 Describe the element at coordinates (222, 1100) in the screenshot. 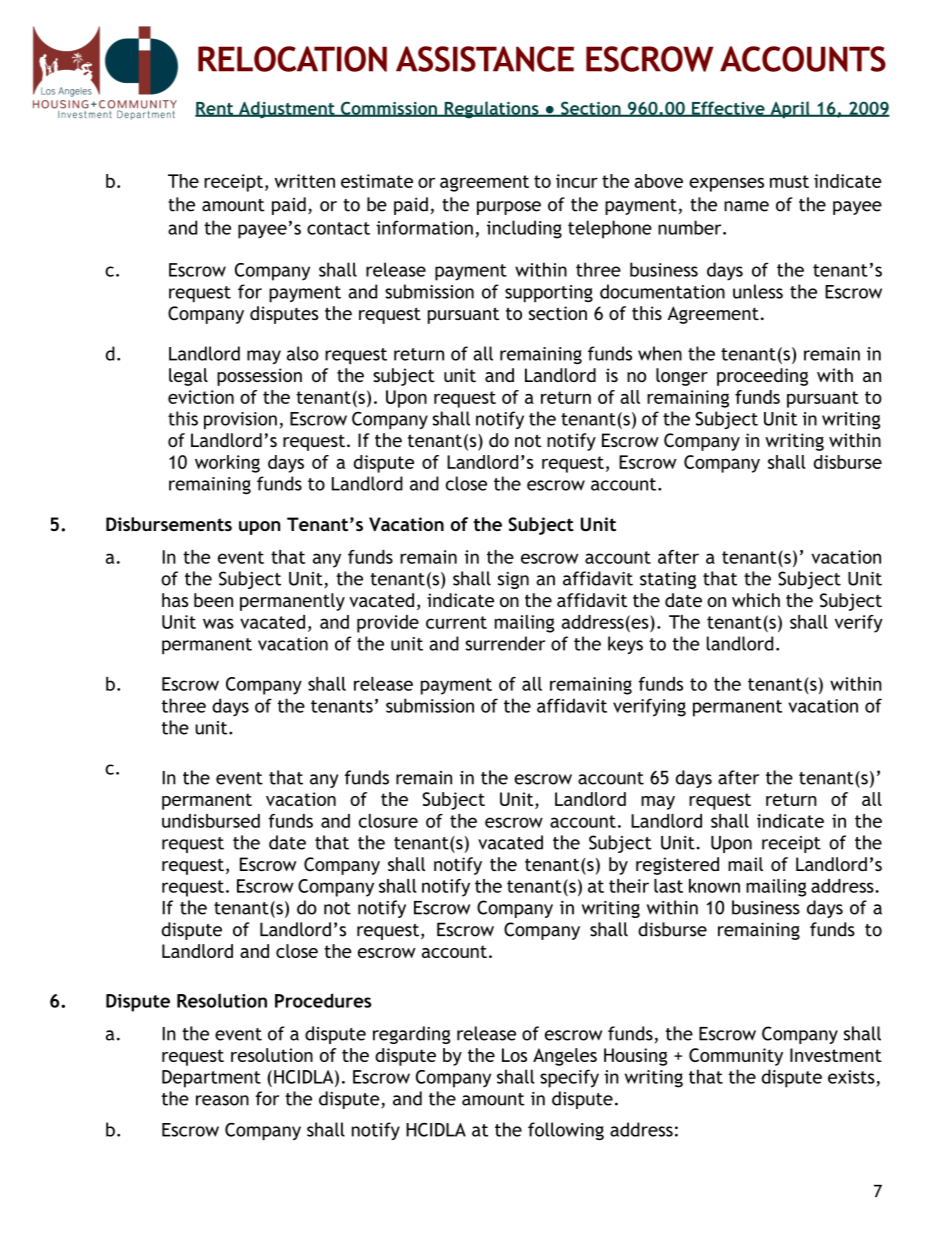

I see `reason` at that location.
